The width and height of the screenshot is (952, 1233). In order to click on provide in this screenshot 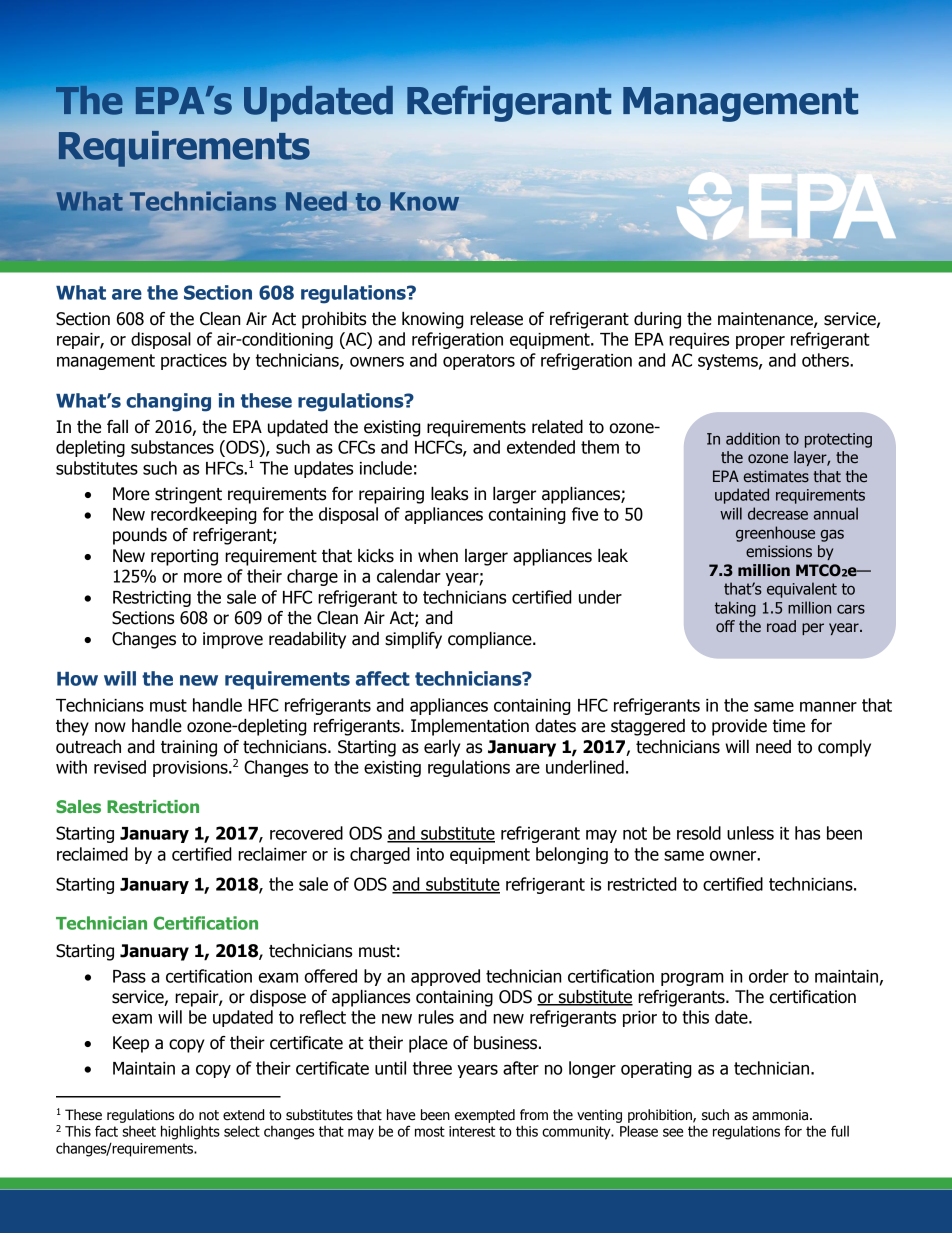, I will do `click(739, 727)`.
